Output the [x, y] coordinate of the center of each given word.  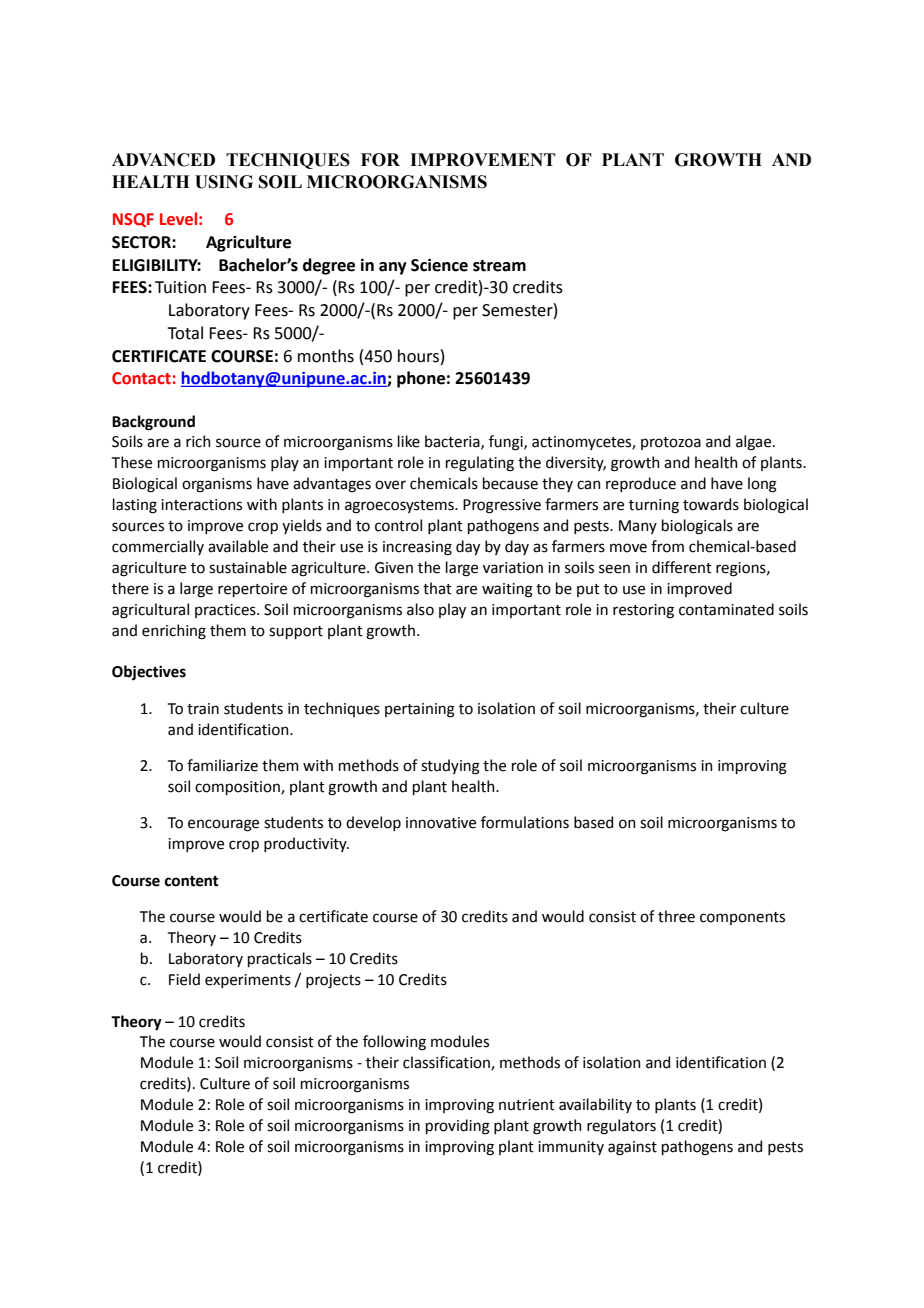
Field [184, 979]
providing [458, 1127]
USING [224, 182]
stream [499, 266]
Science [439, 265]
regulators [621, 1127]
